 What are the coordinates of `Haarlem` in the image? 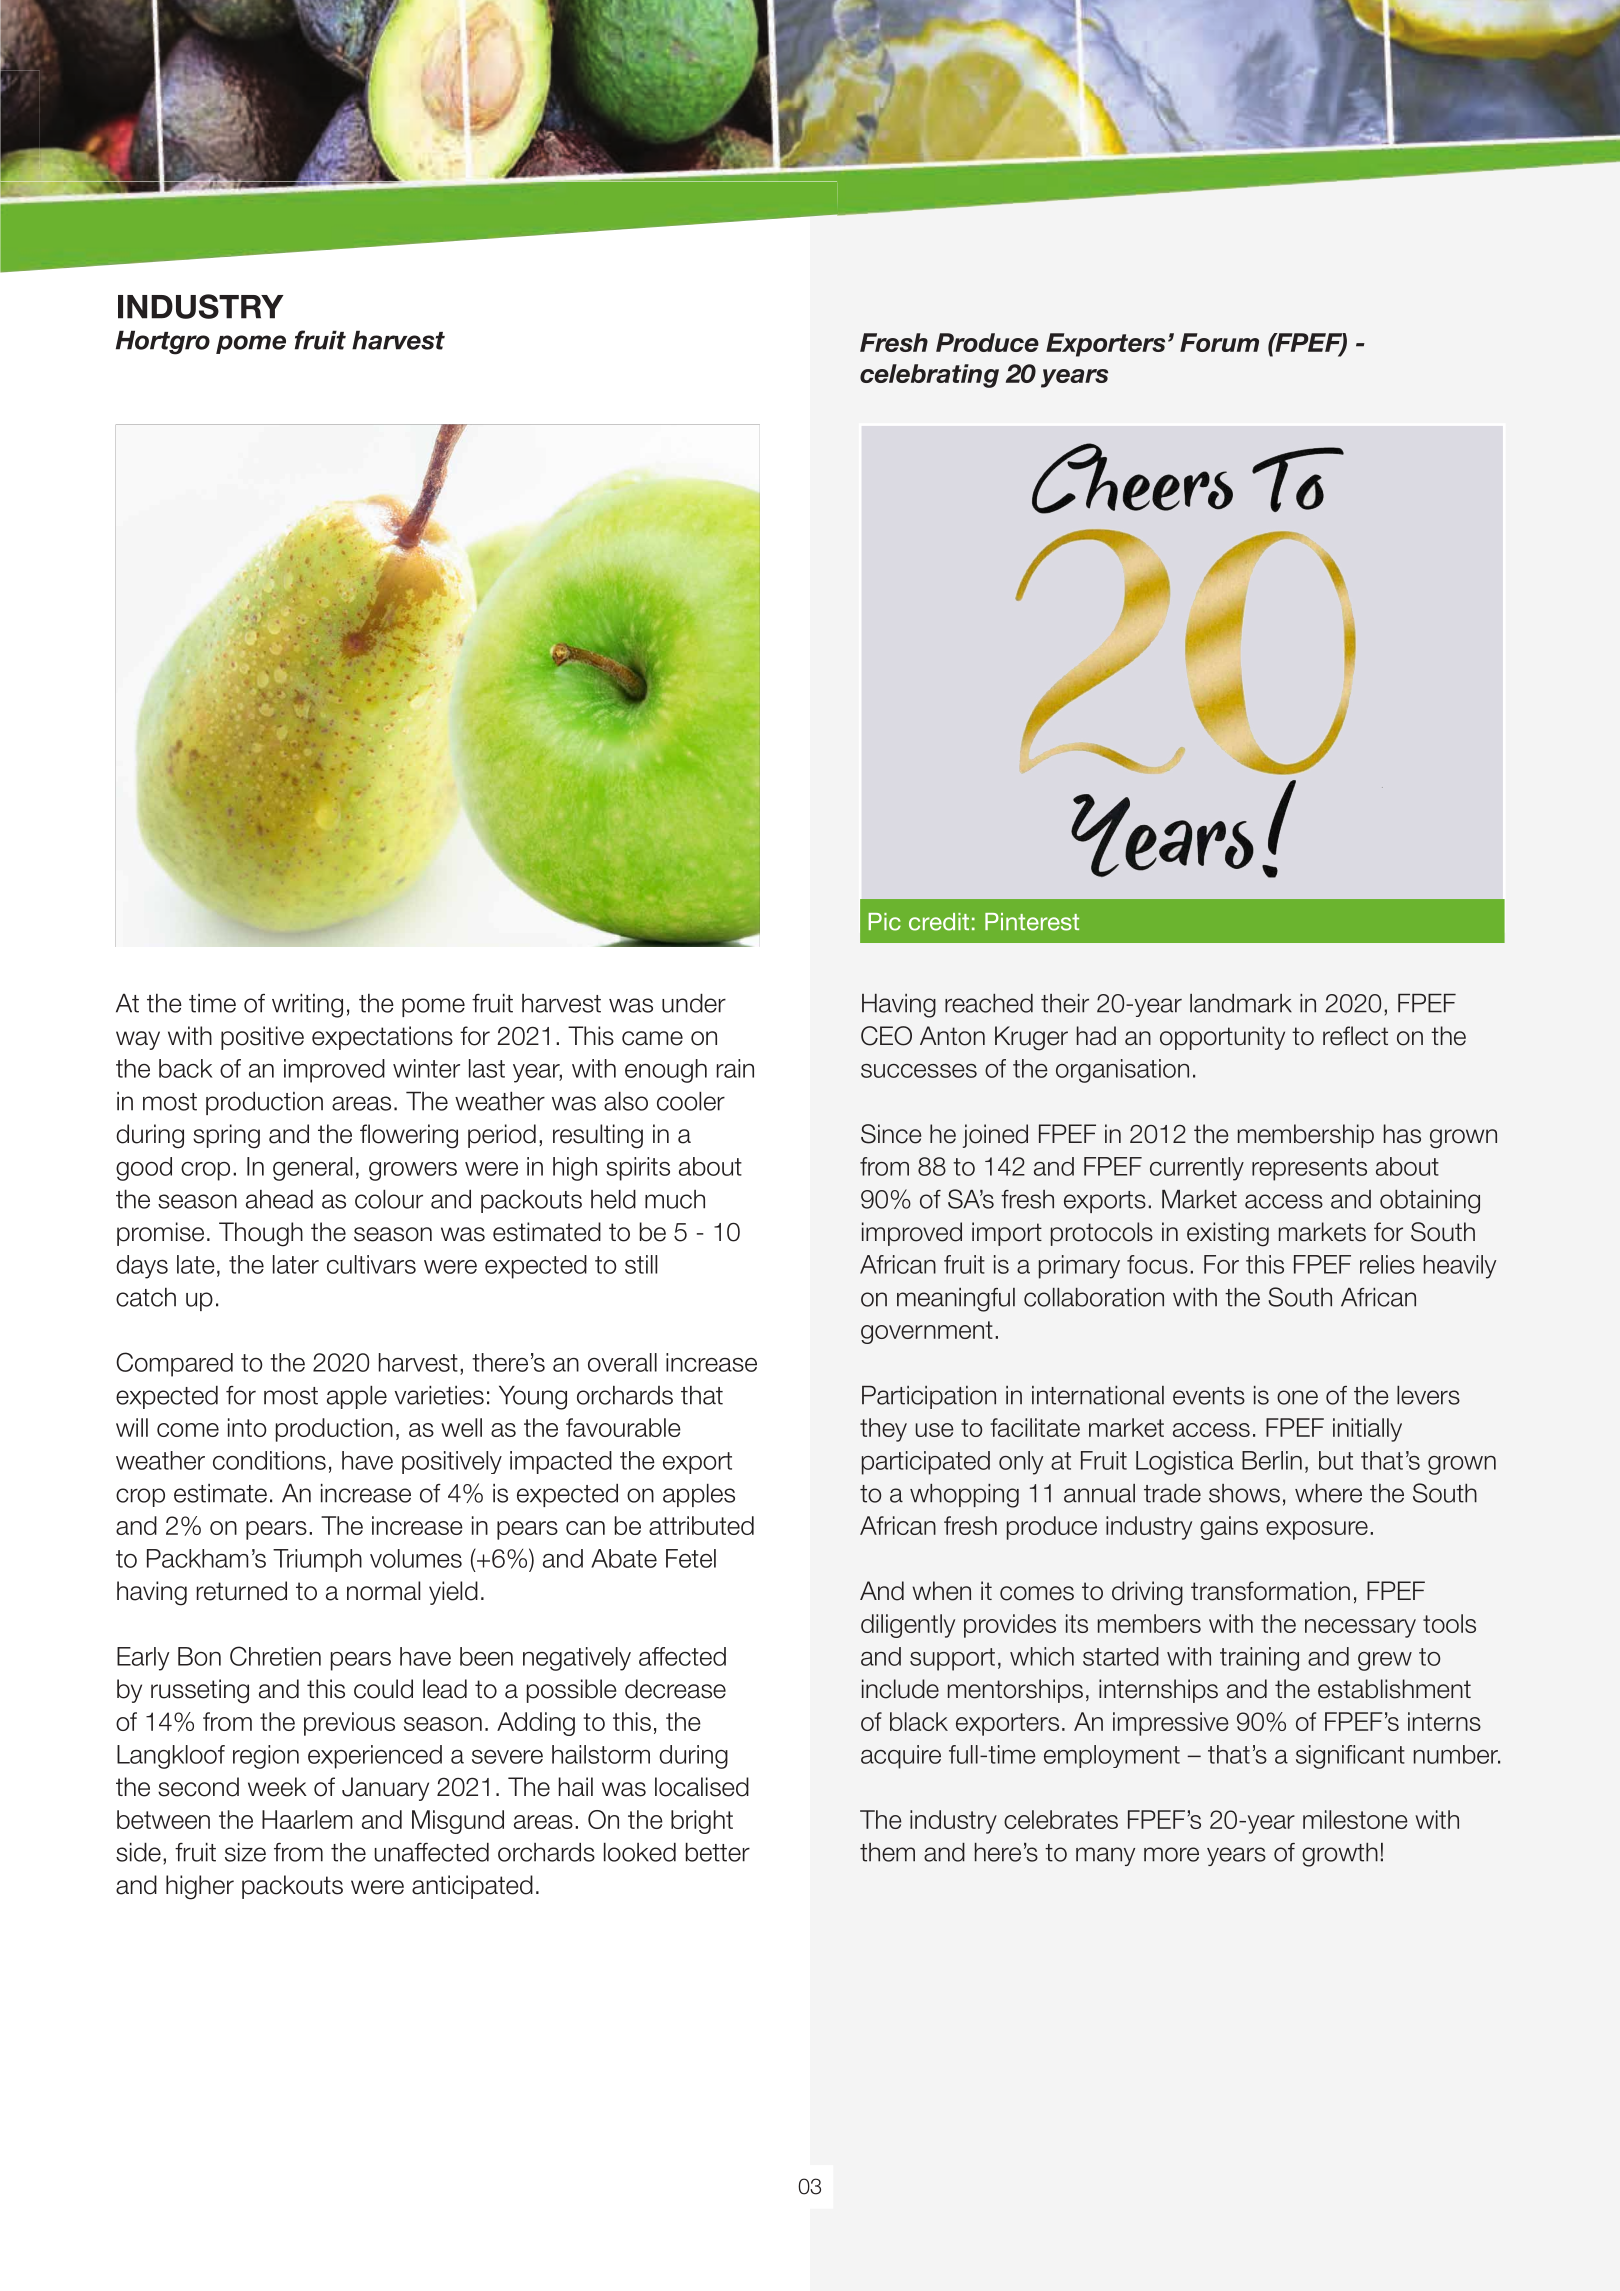 It's located at (307, 1819).
